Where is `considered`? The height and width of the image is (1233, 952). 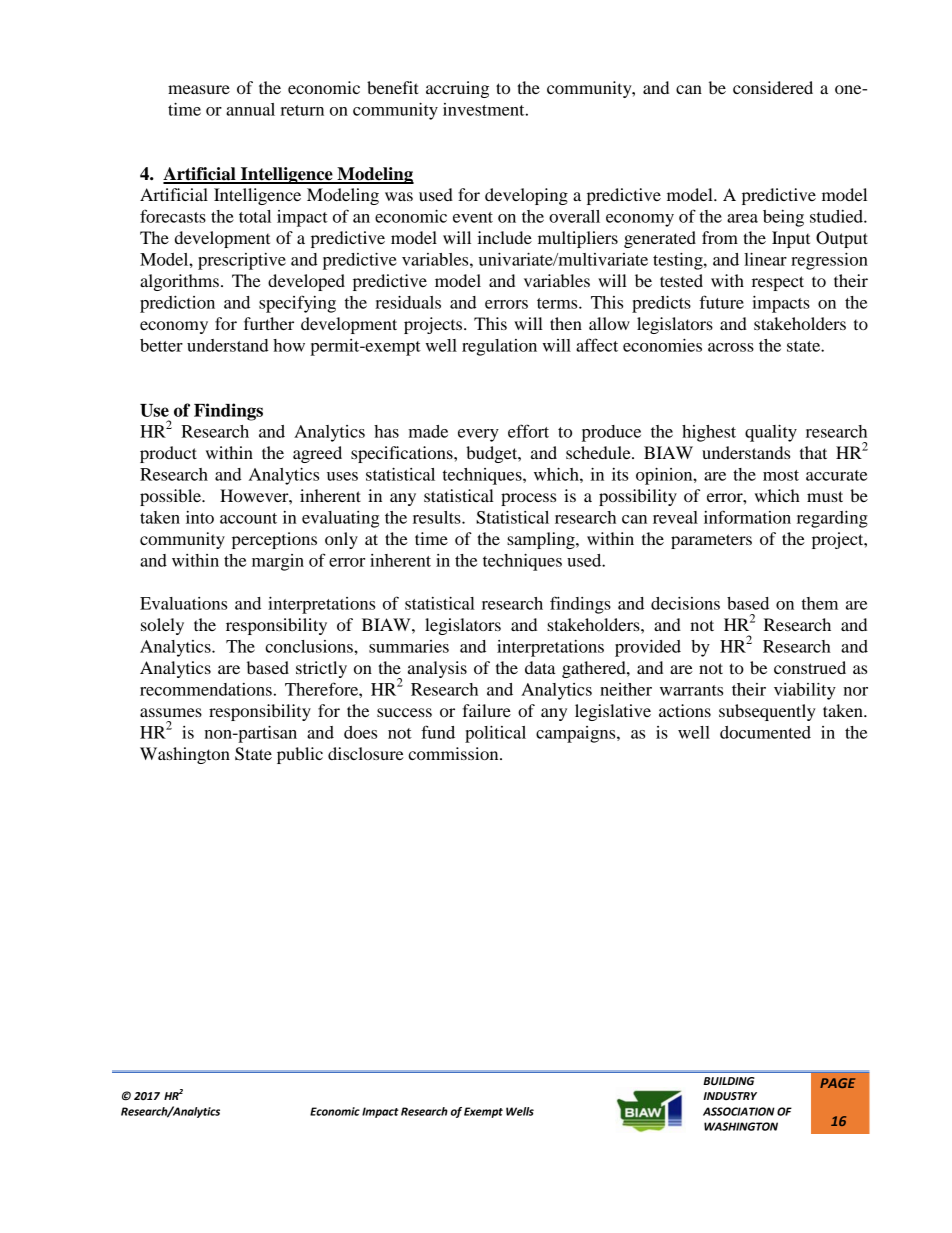
considered is located at coordinates (773, 87).
